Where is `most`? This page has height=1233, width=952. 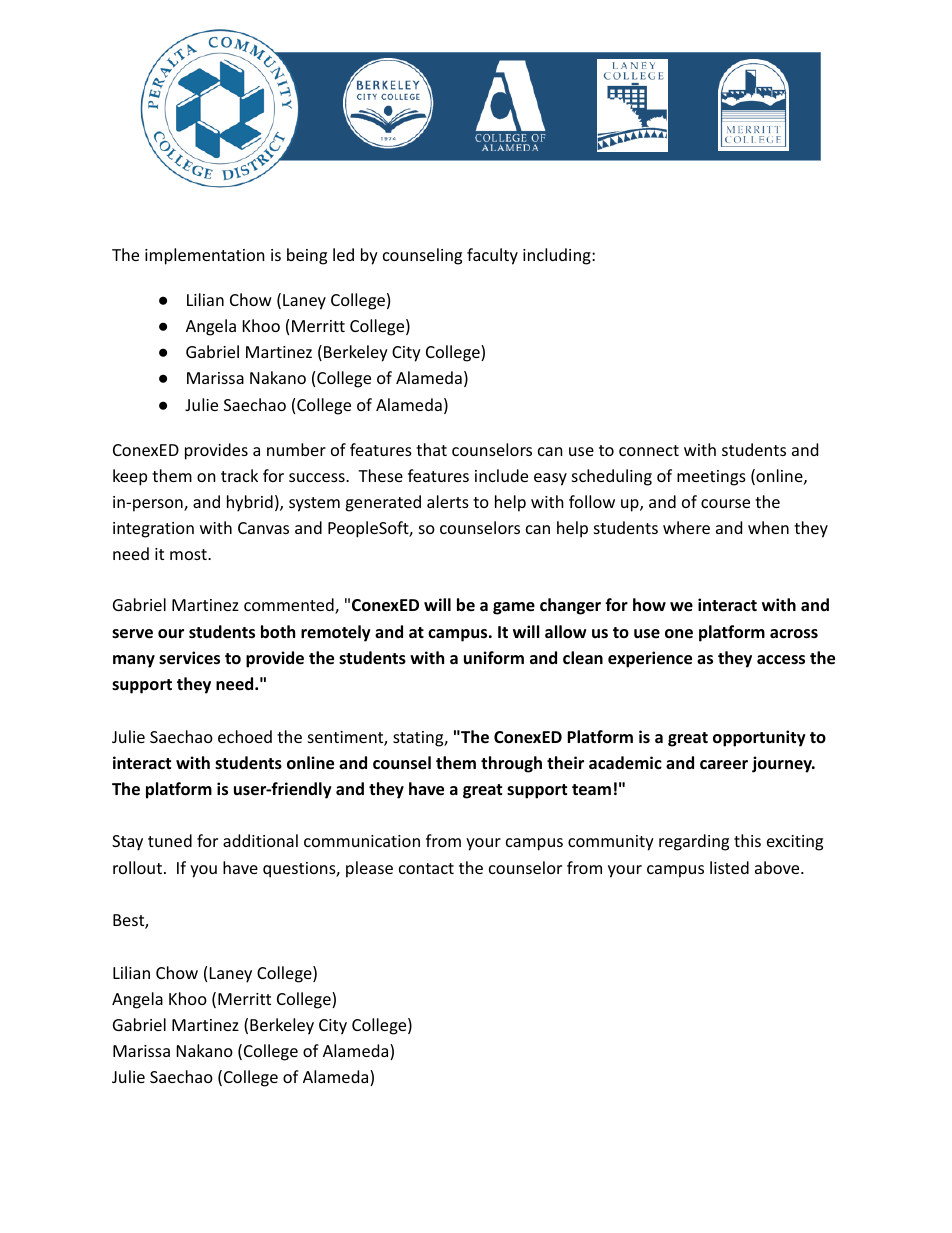
most is located at coordinates (189, 554).
